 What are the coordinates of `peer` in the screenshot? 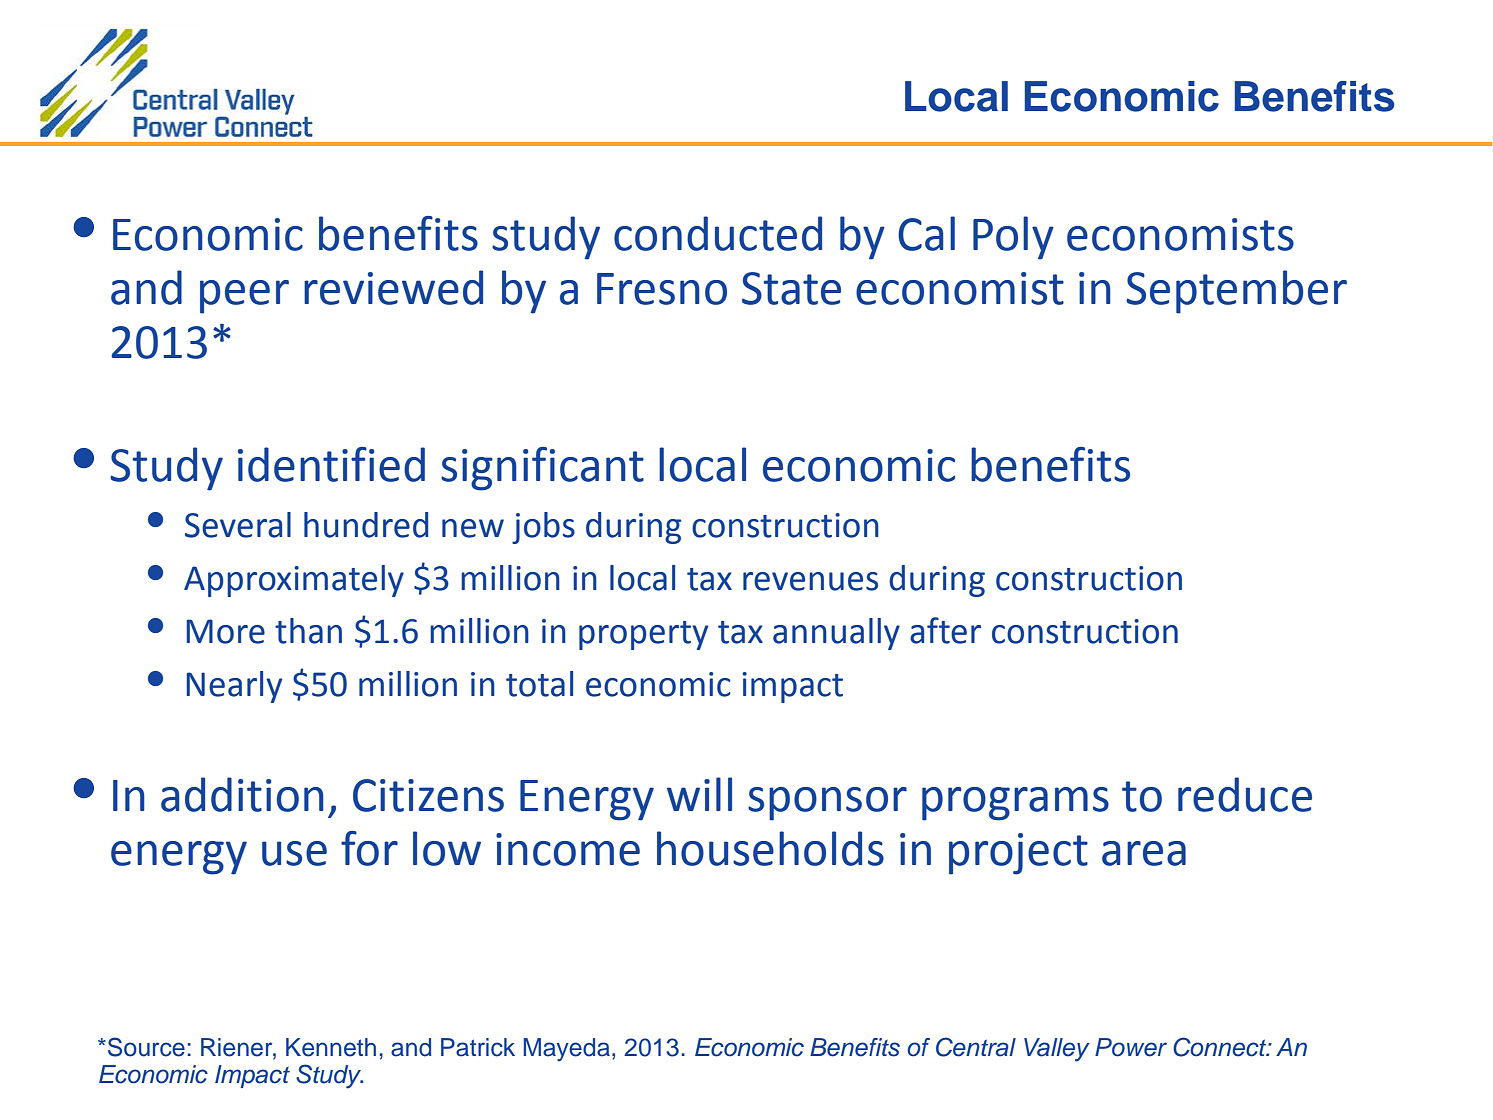 It's located at (244, 297).
